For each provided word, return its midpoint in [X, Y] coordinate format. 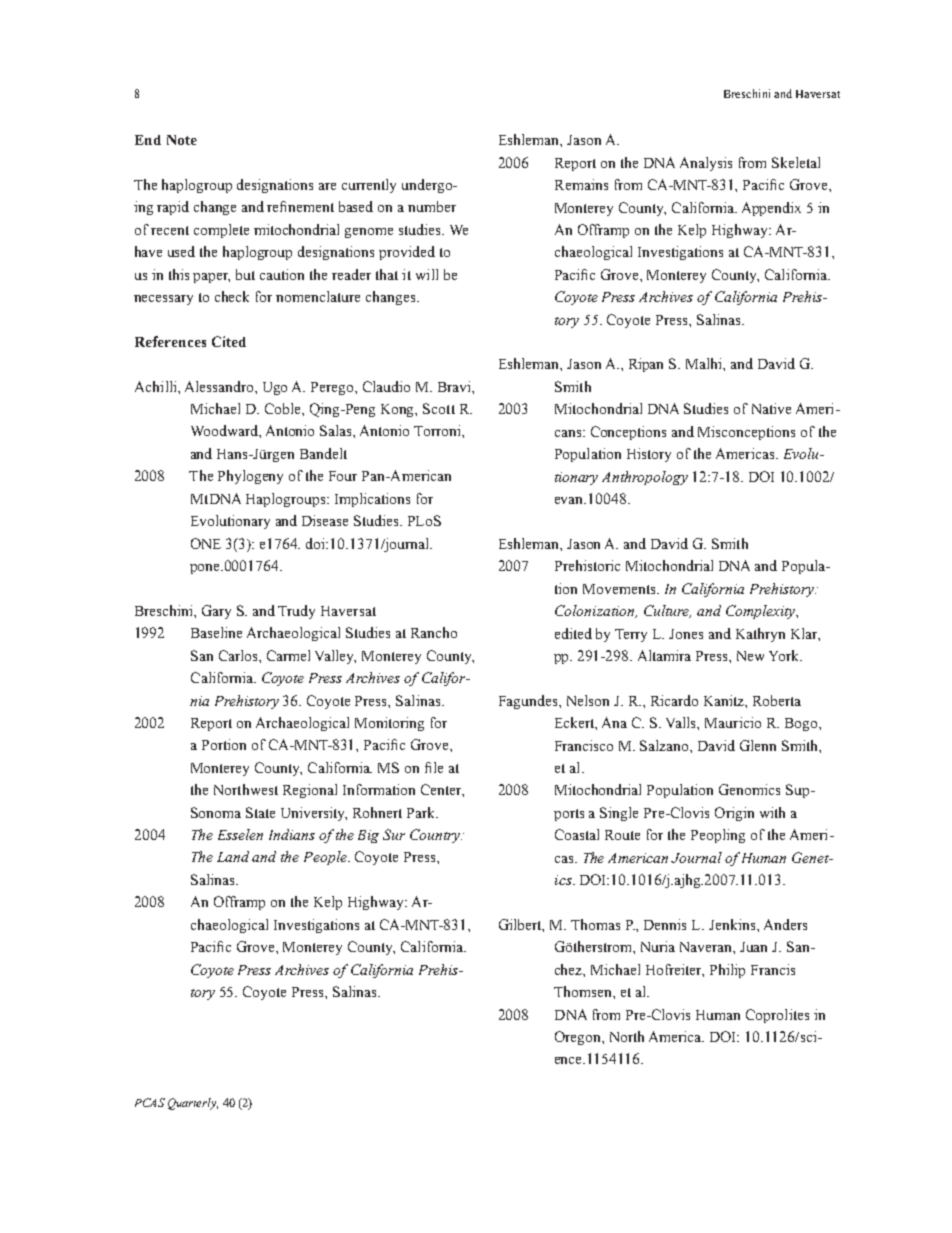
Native [771, 408]
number [432, 206]
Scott [439, 408]
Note [182, 140]
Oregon [579, 1038]
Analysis [706, 164]
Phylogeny [250, 477]
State [260, 812]
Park [422, 812]
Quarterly [193, 1104]
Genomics [749, 789]
